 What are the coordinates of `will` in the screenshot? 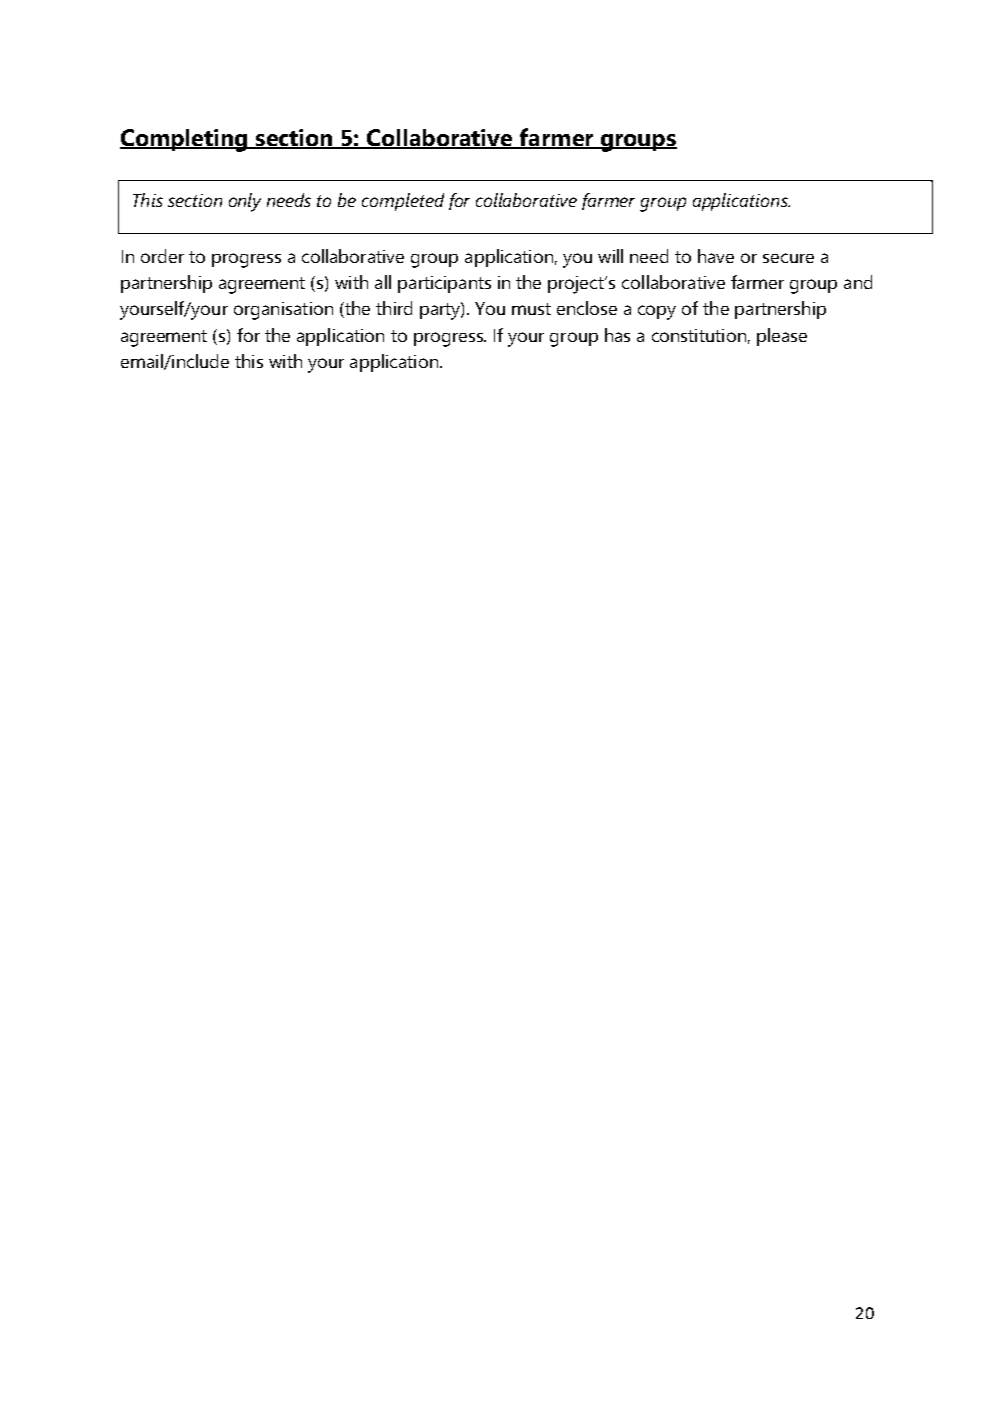 It's located at (610, 256).
